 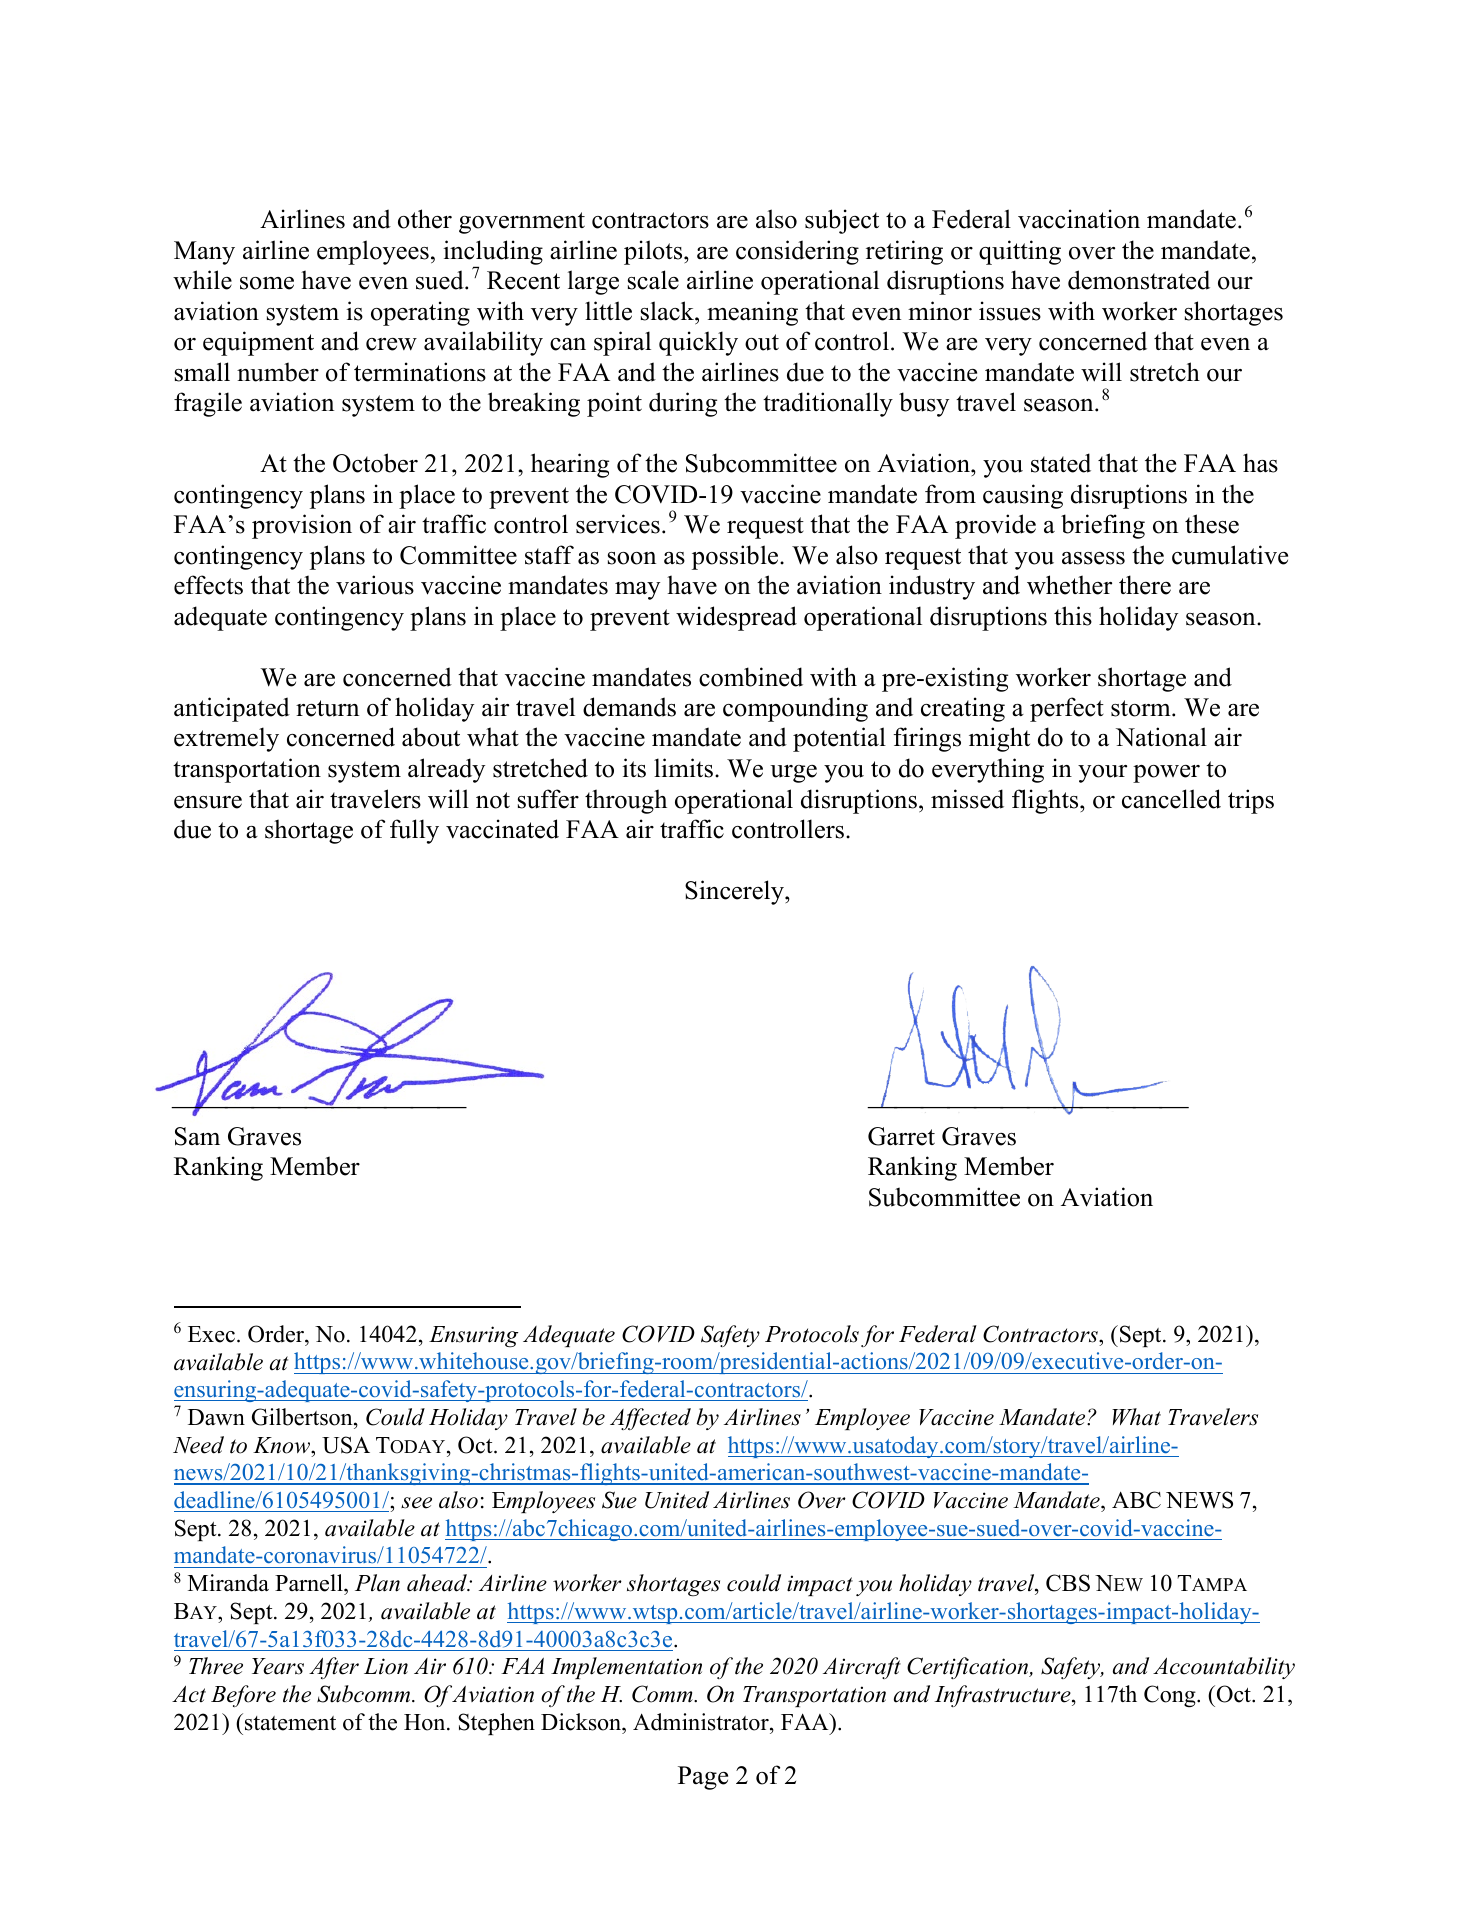 I want to click on Administrator, so click(x=702, y=1722).
